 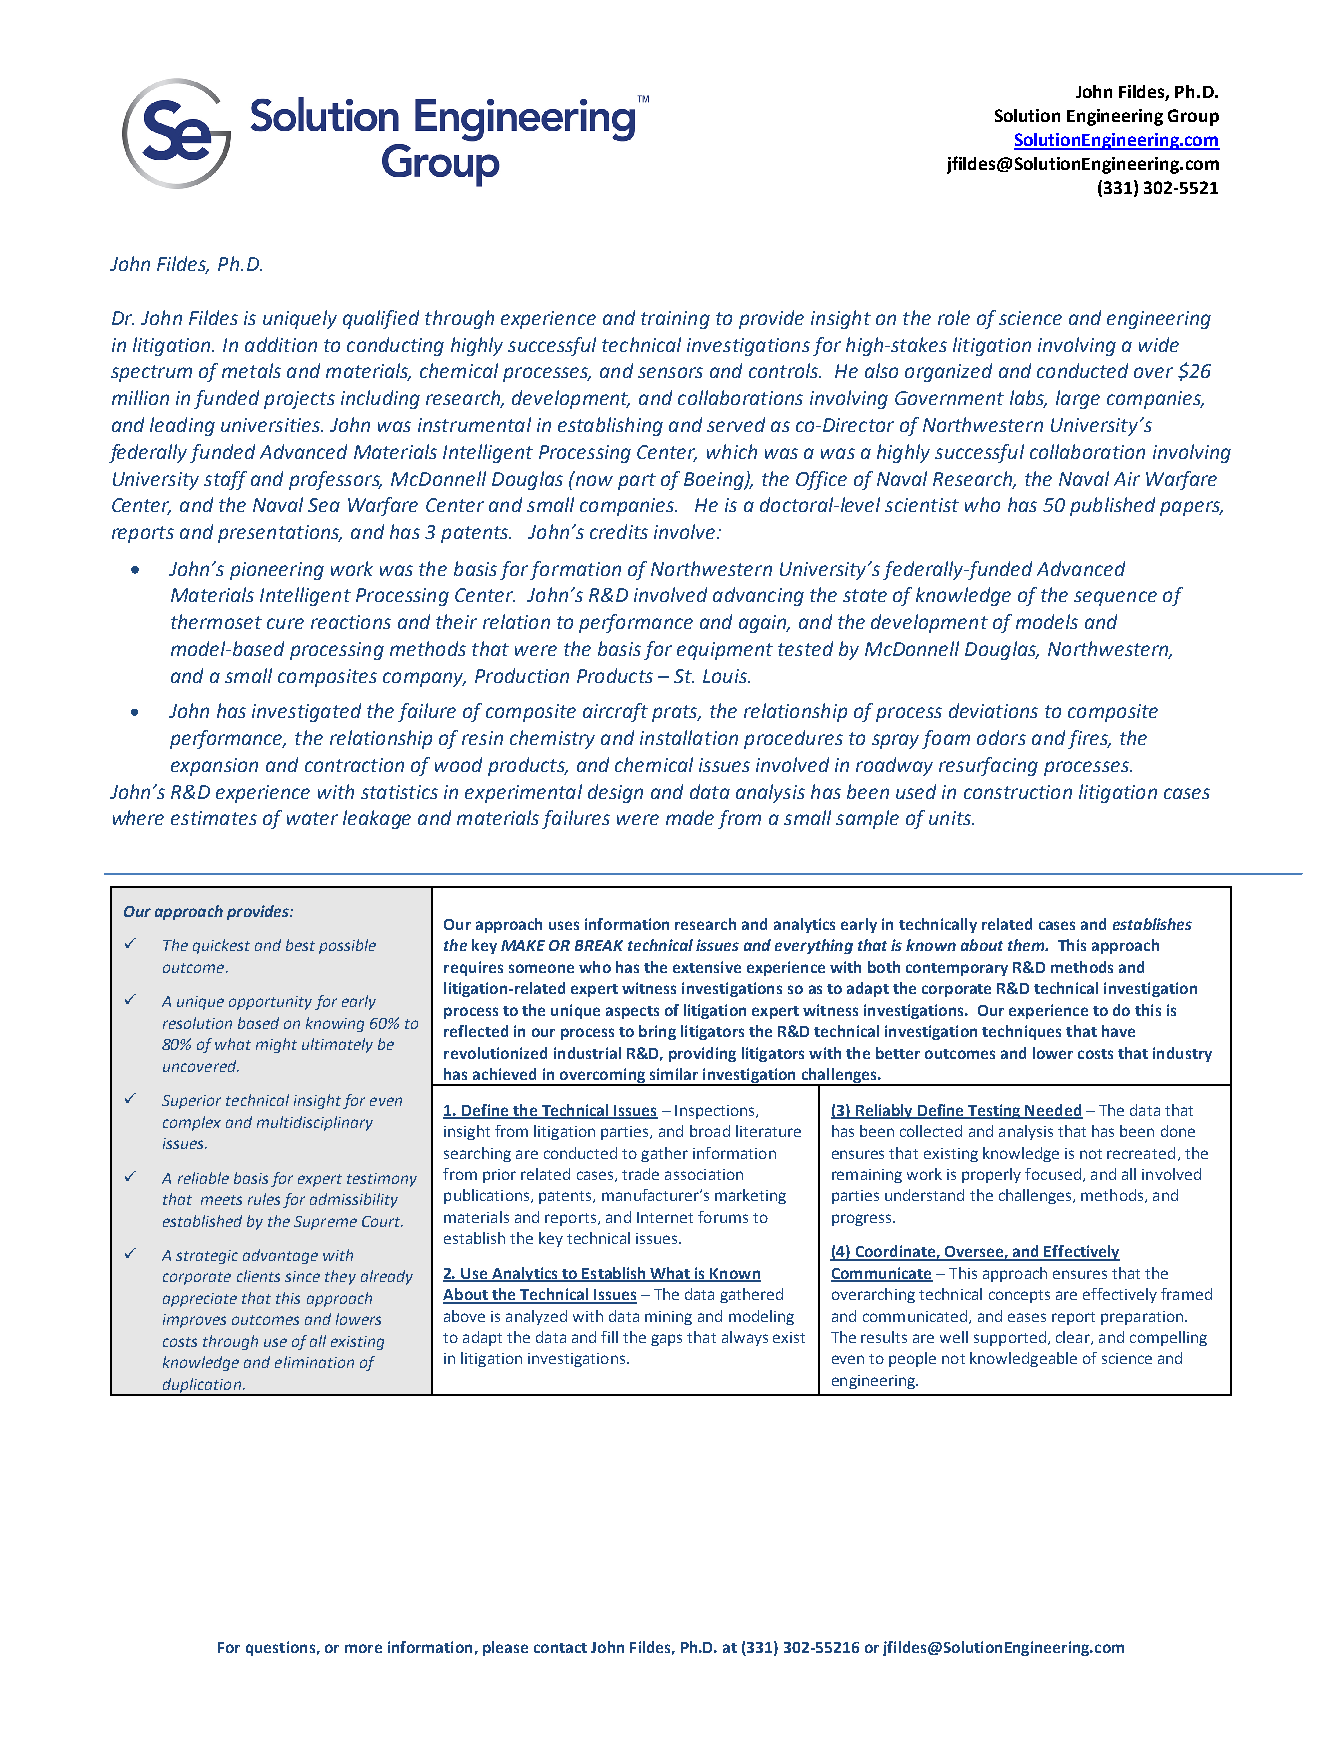 What do you see at coordinates (725, 651) in the image?
I see `equipment` at bounding box center [725, 651].
